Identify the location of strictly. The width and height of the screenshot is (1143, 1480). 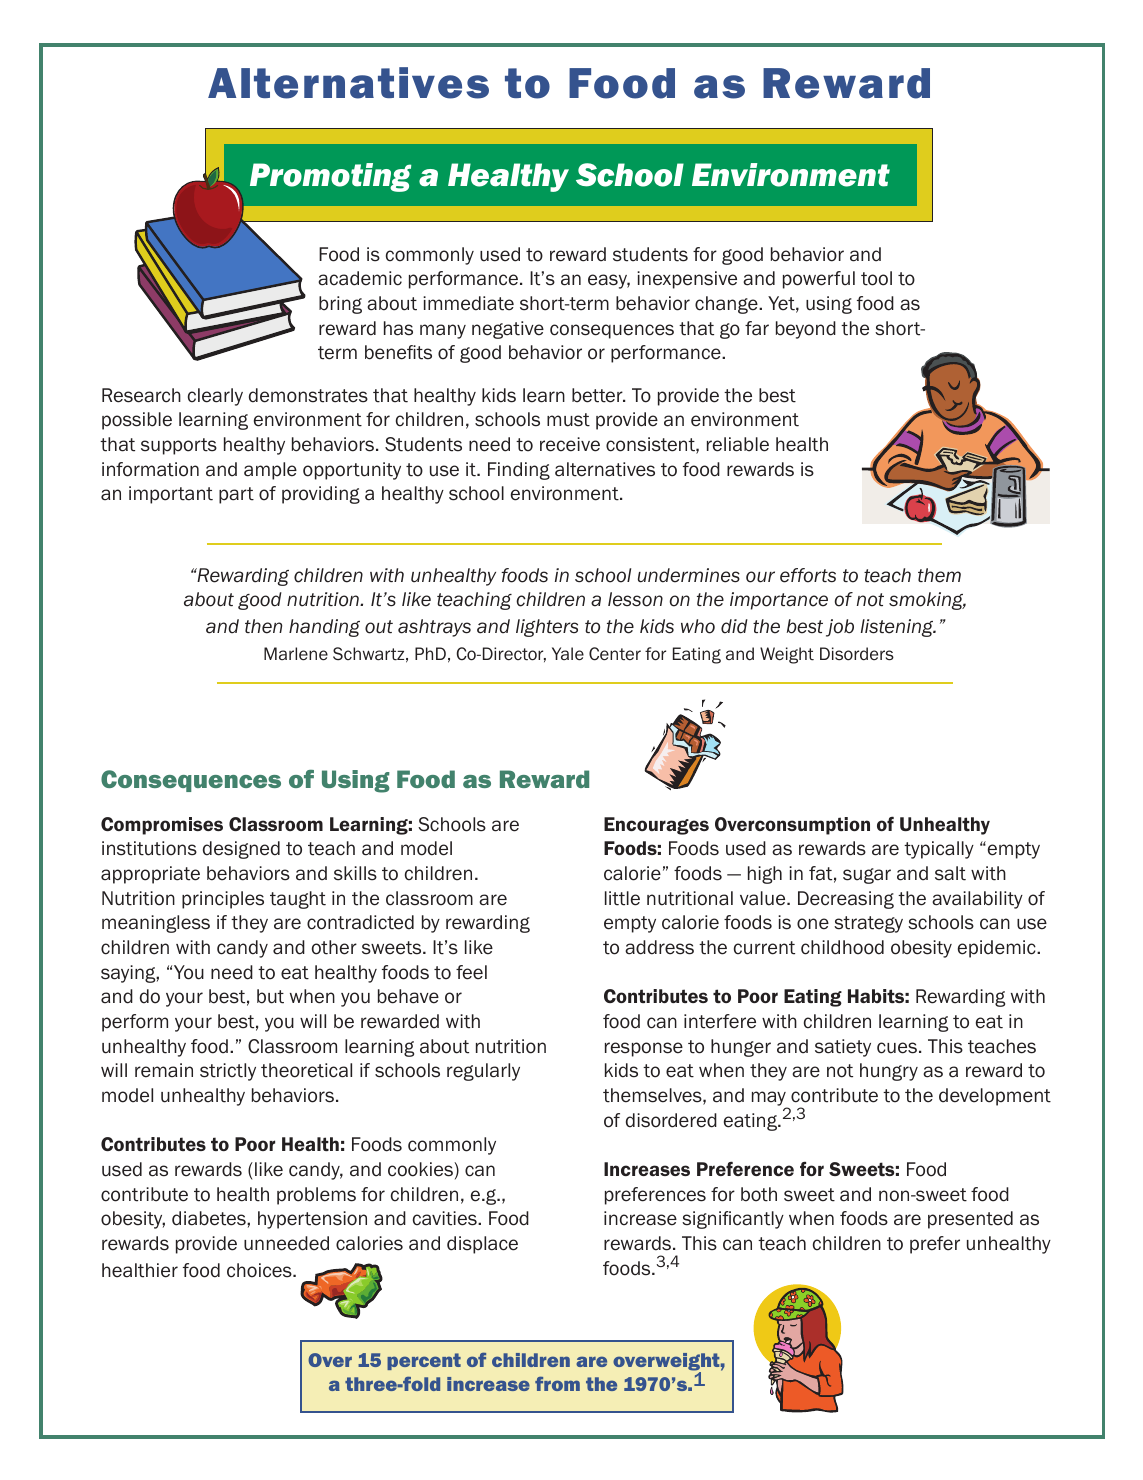
(228, 1072).
